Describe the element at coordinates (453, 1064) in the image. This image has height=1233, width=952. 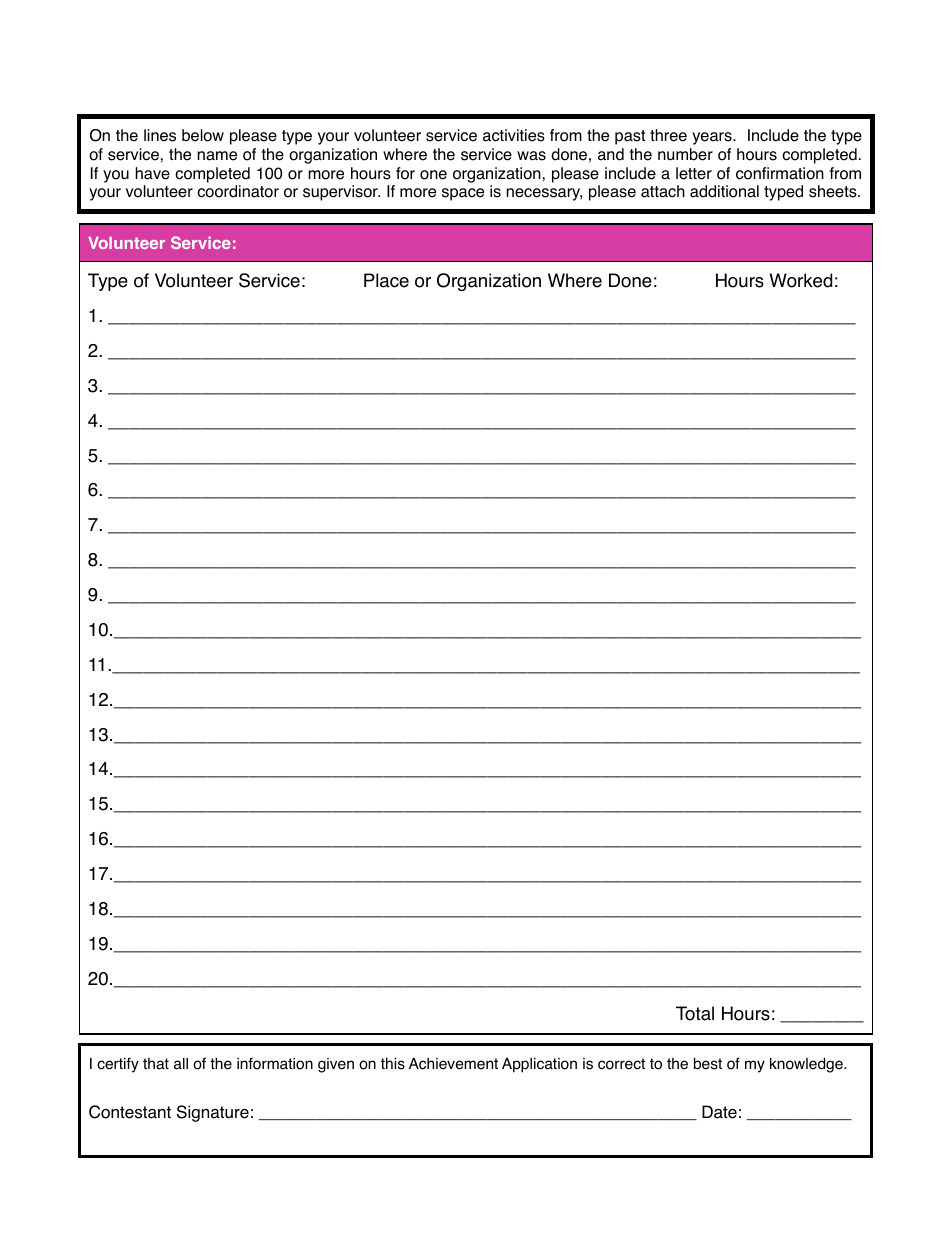
I see `Achievement` at that location.
